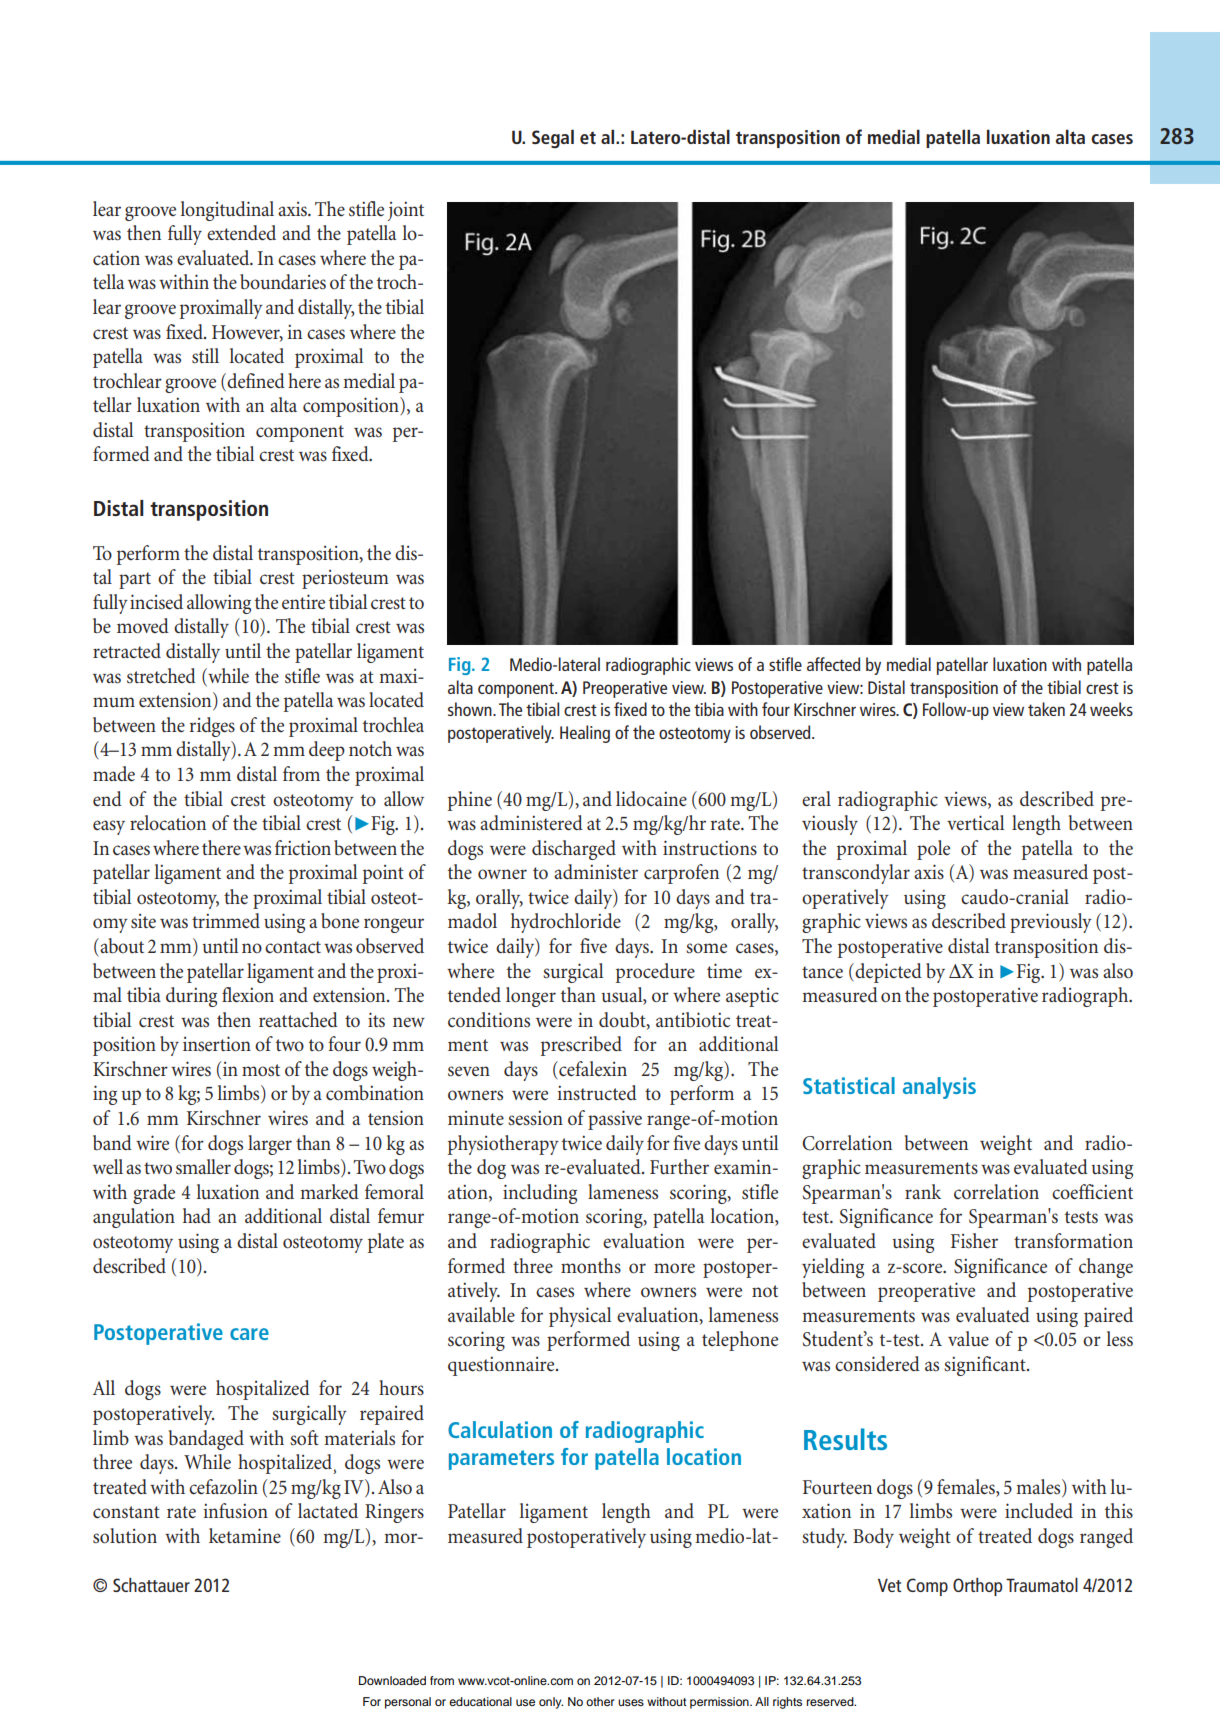 The image size is (1220, 1726). I want to click on affected, so click(833, 664).
